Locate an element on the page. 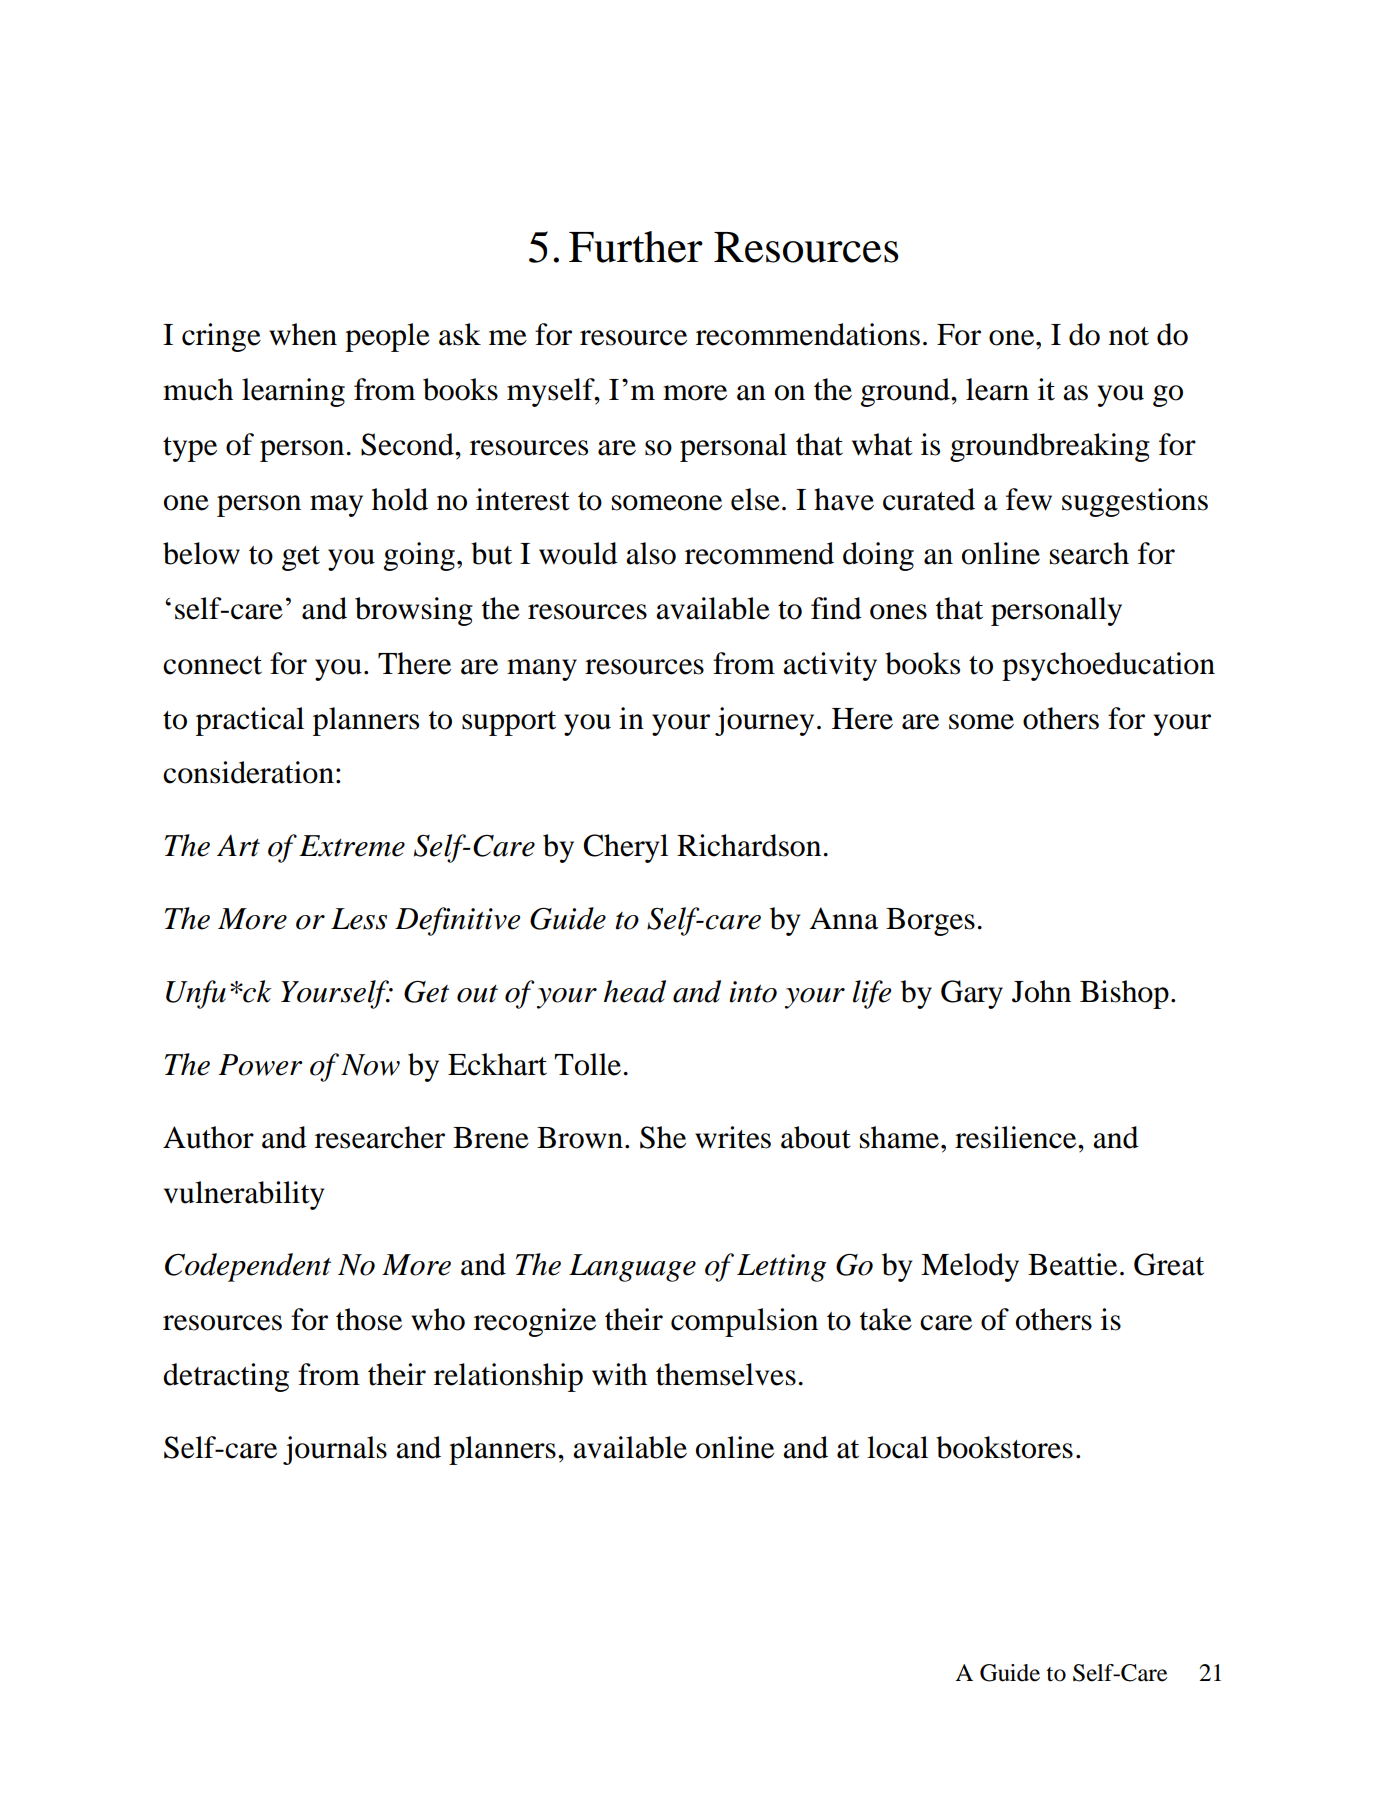 The width and height of the document is (1387, 1795). Further is located at coordinates (636, 247).
